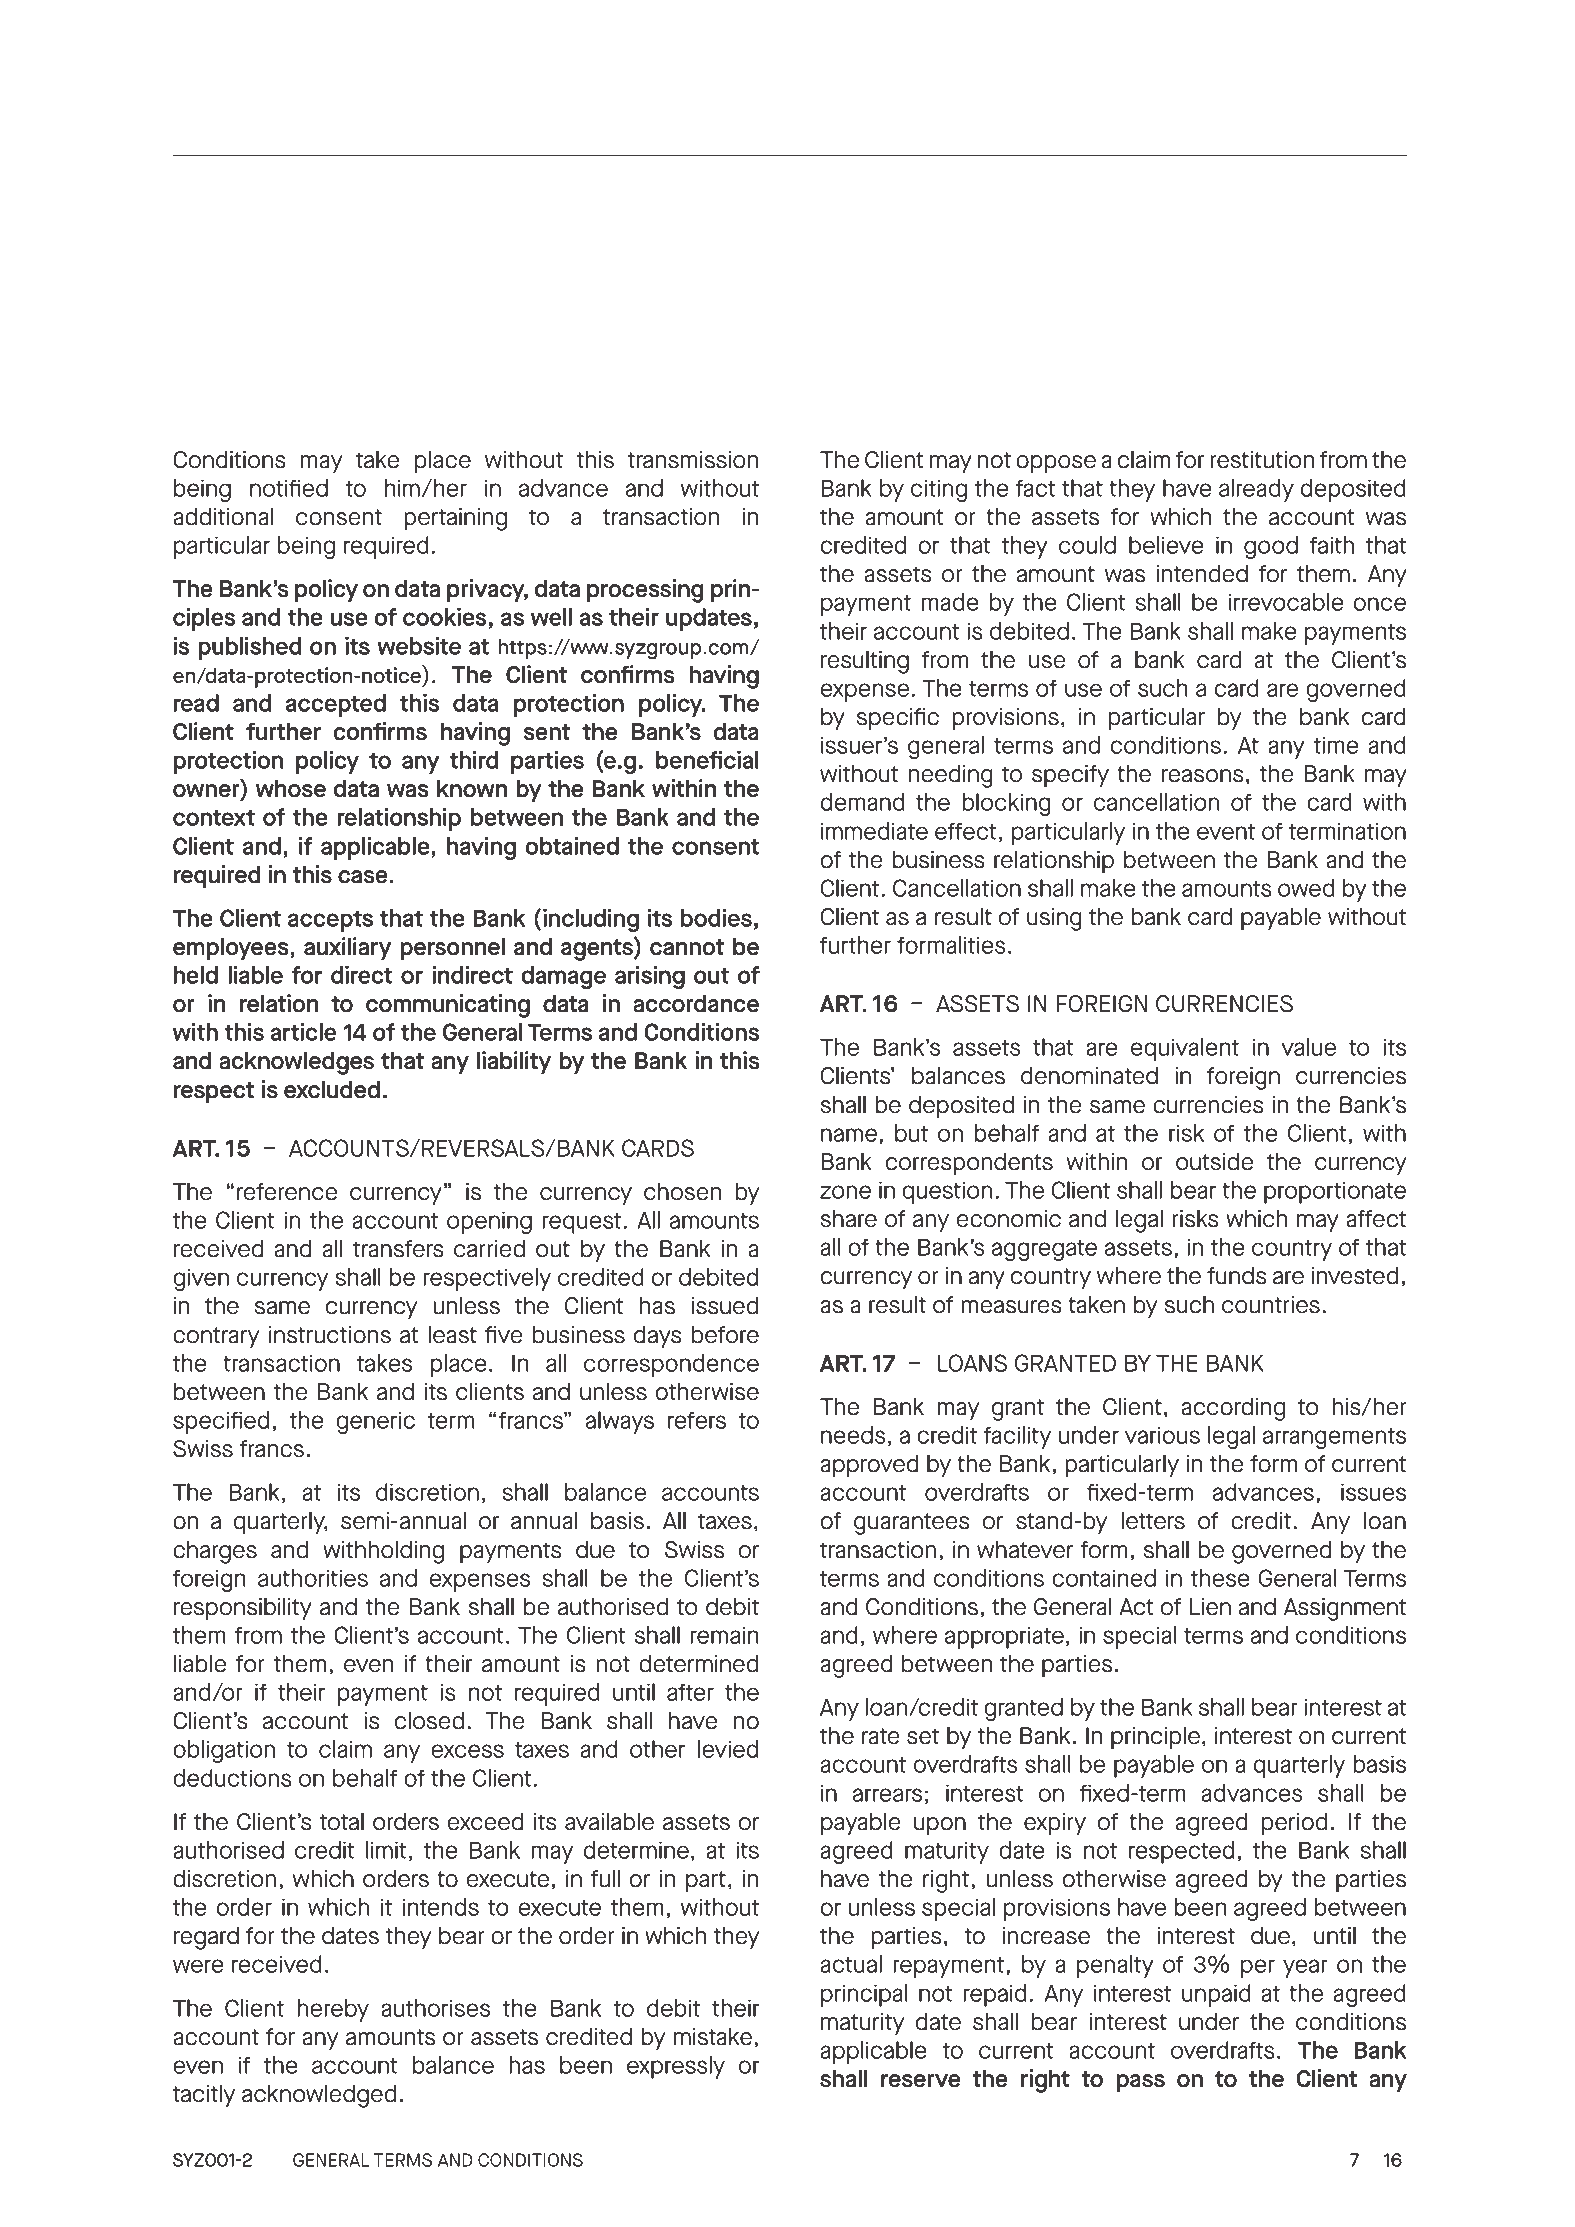 This page has height=2227, width=1575. What do you see at coordinates (1271, 547) in the page?
I see `good` at bounding box center [1271, 547].
